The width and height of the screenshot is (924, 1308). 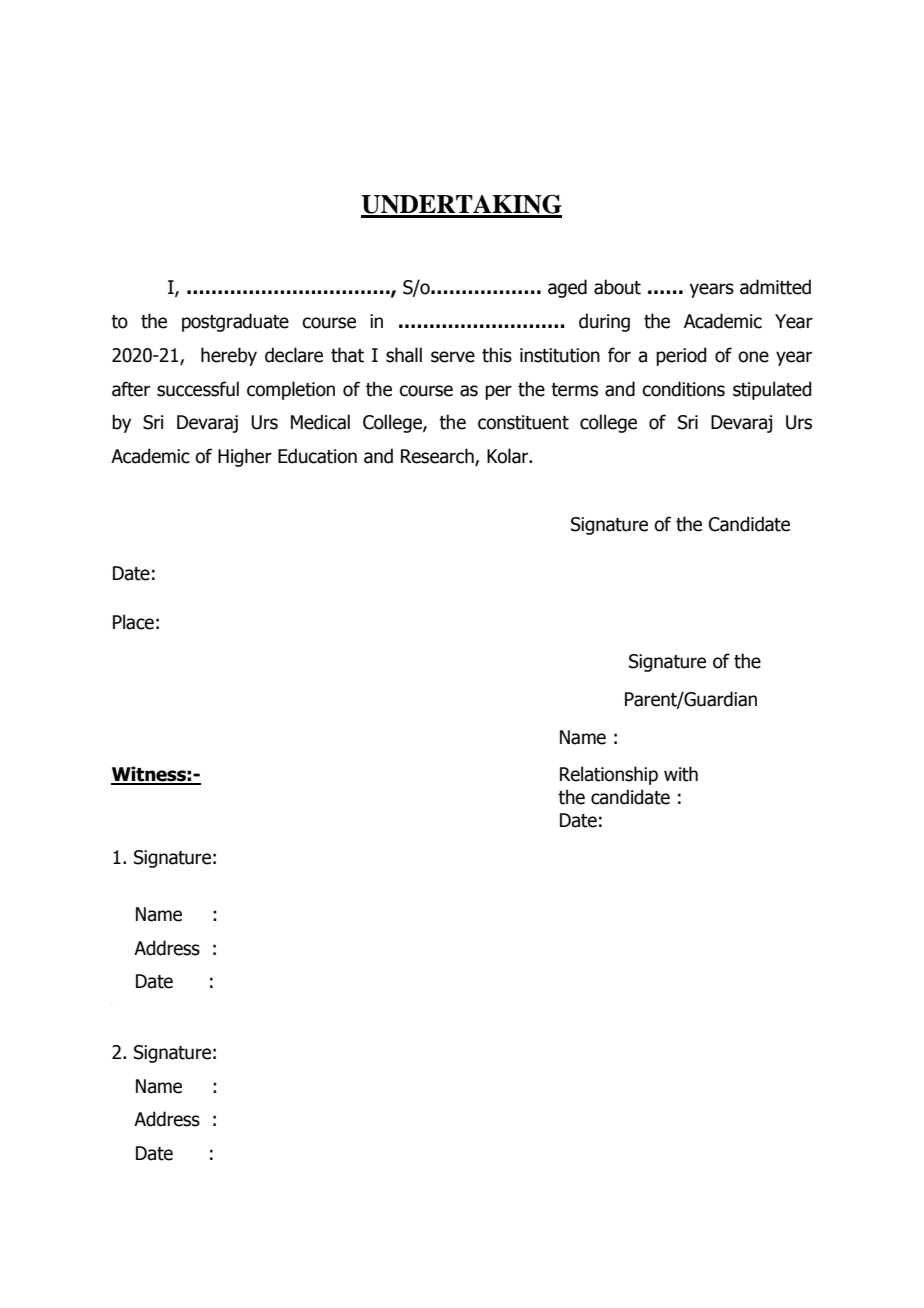 I want to click on Place, so click(x=133, y=622).
